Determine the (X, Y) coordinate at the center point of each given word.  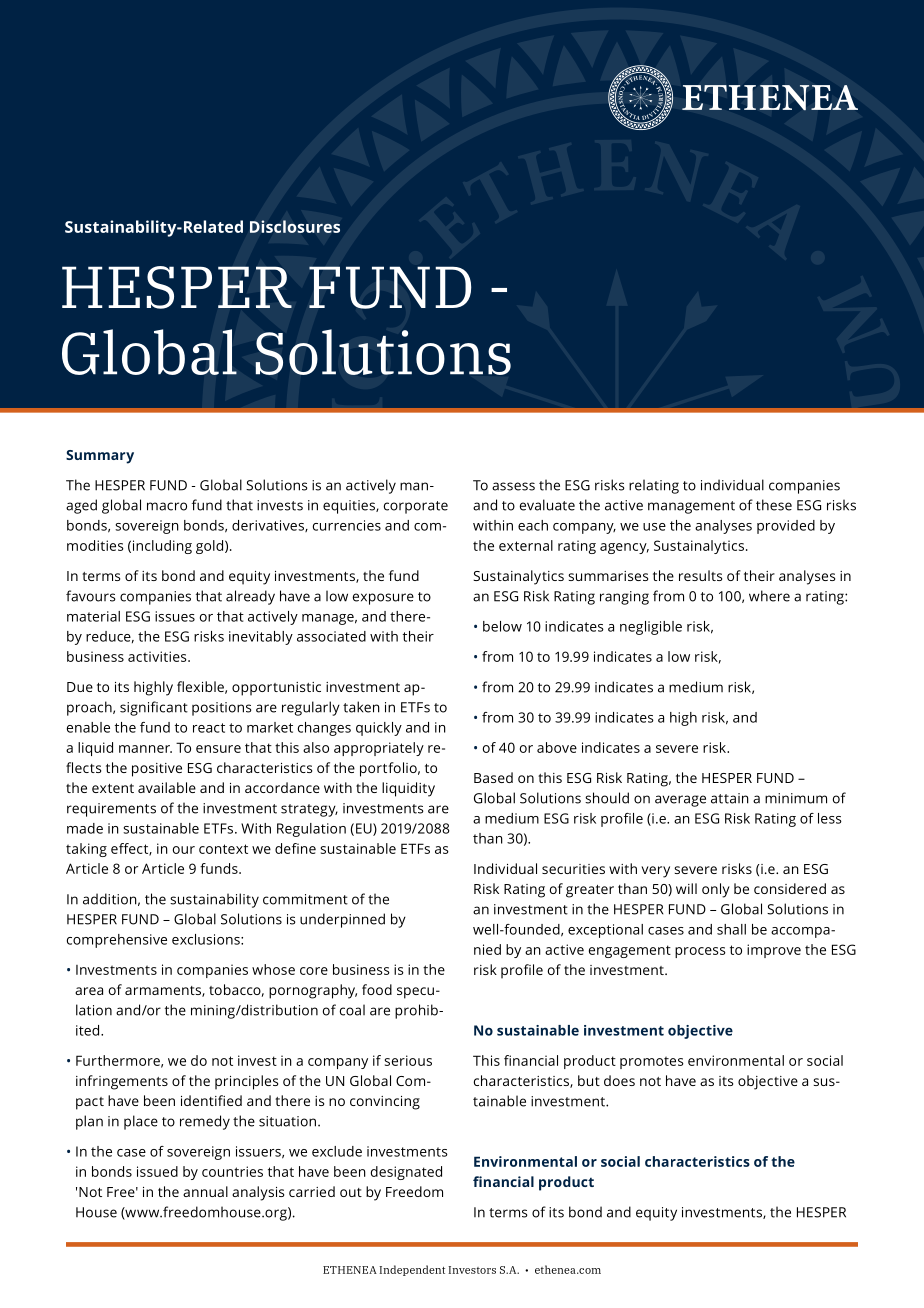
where (769, 596)
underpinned (342, 920)
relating (654, 486)
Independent (412, 1270)
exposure (383, 599)
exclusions (207, 939)
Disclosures (295, 226)
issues (175, 616)
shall (731, 929)
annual (205, 1191)
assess (513, 486)
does (619, 1080)
